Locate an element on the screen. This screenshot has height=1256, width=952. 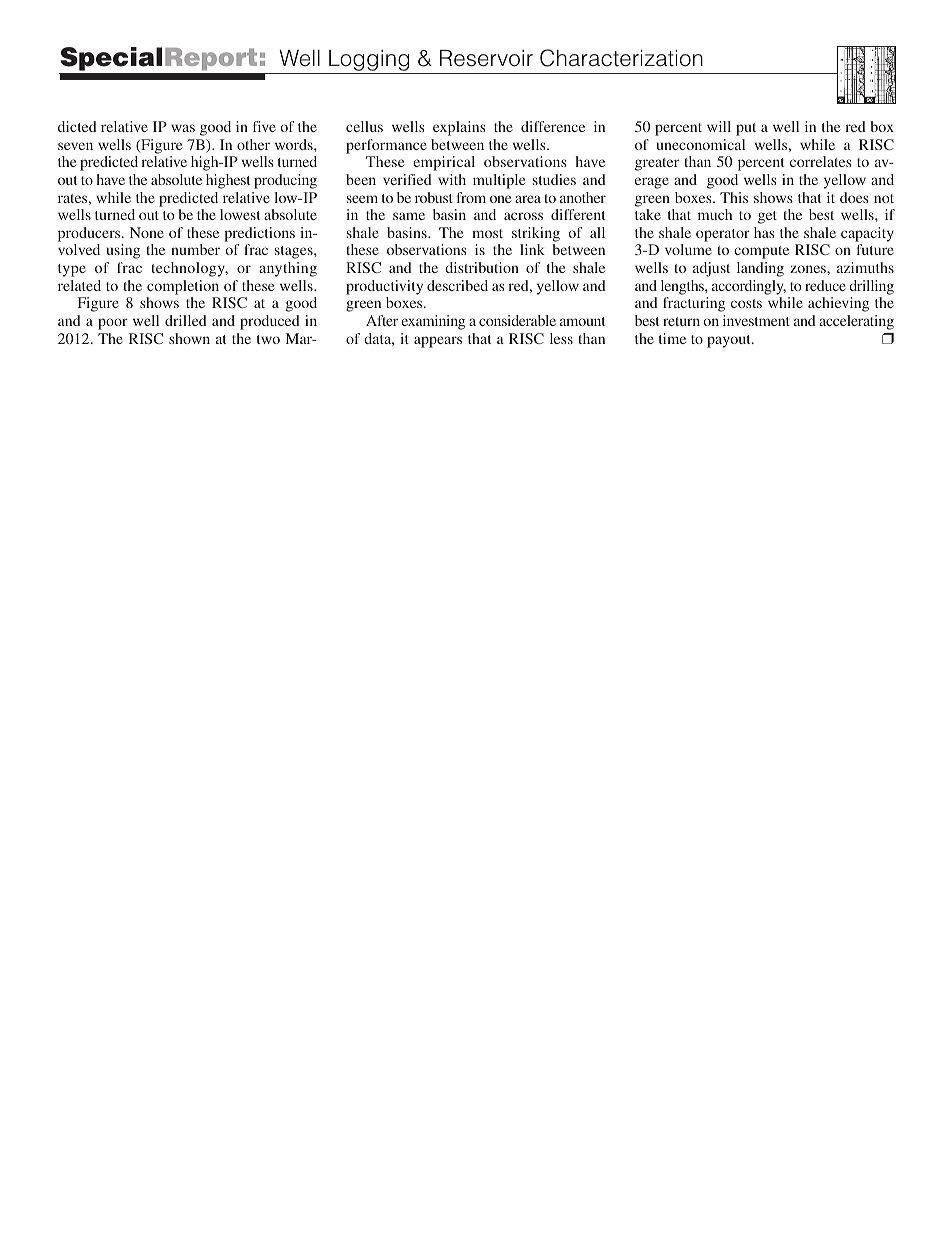
Reservoir is located at coordinates (486, 58).
